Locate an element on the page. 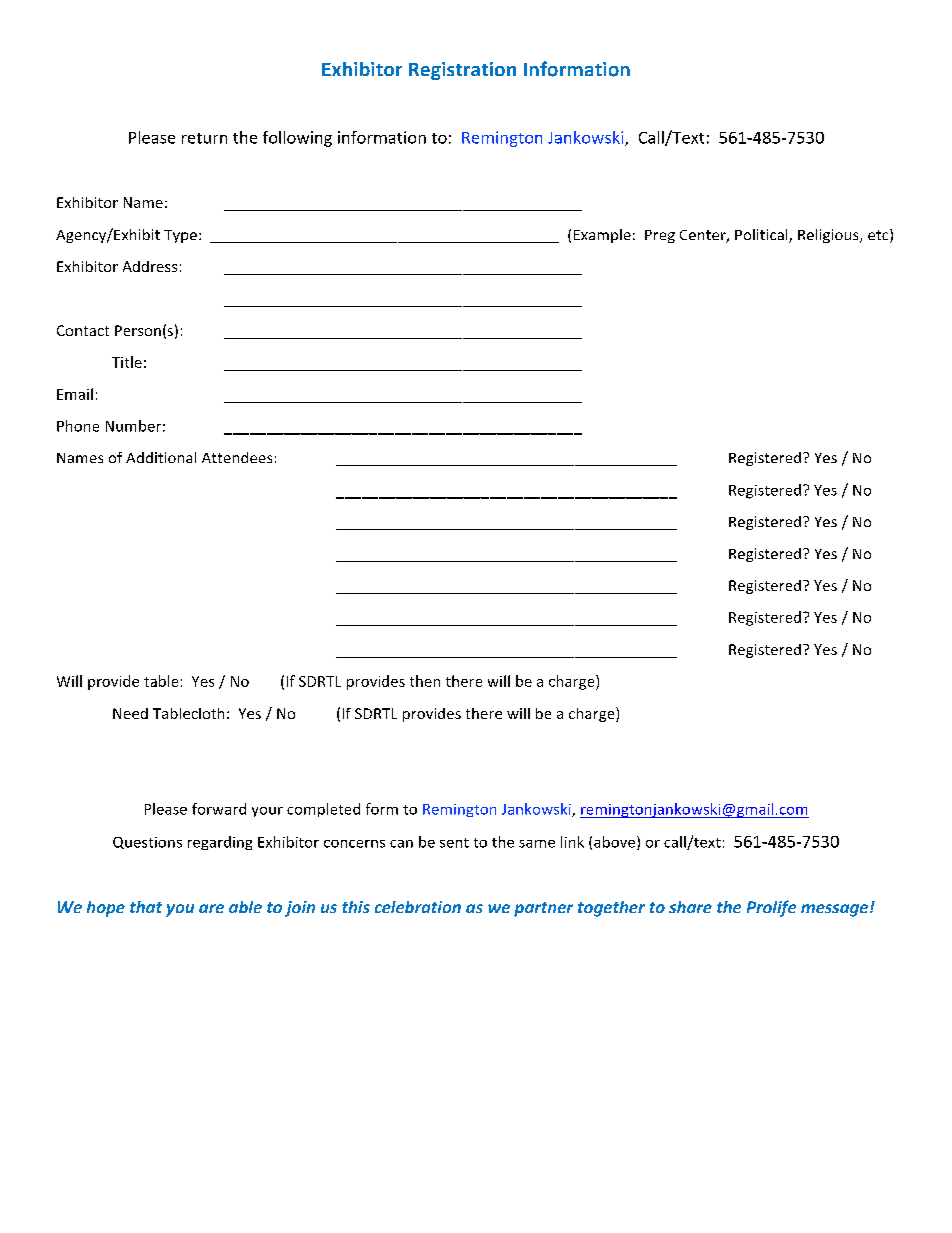 Image resolution: width=952 pixels, height=1233 pixels. above is located at coordinates (614, 842).
